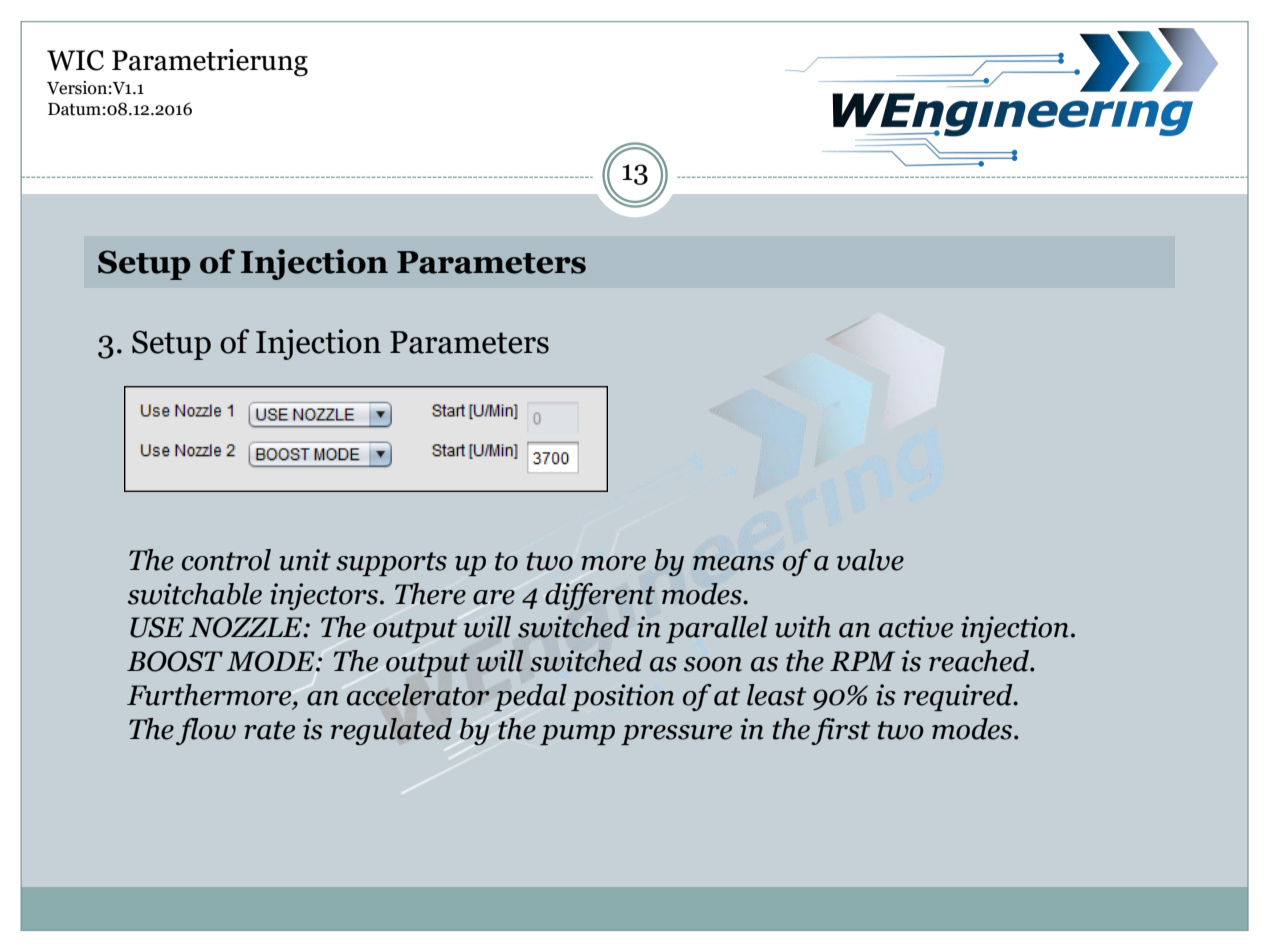 The image size is (1270, 952). I want to click on valve, so click(870, 560).
